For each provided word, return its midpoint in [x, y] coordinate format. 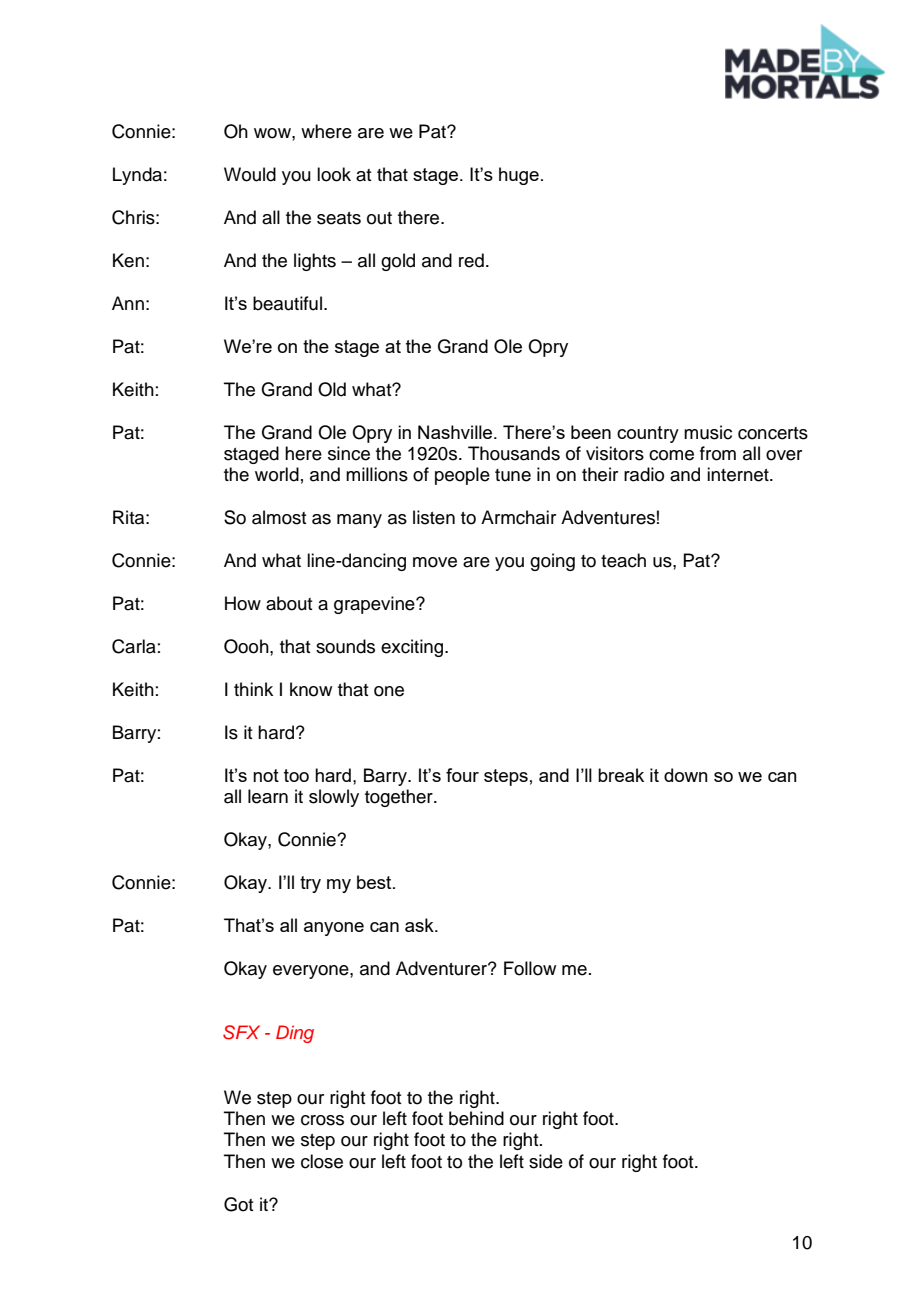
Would [250, 174]
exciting [413, 648]
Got [239, 1204]
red [471, 260]
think [253, 689]
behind [476, 1118]
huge [519, 176]
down [686, 775]
